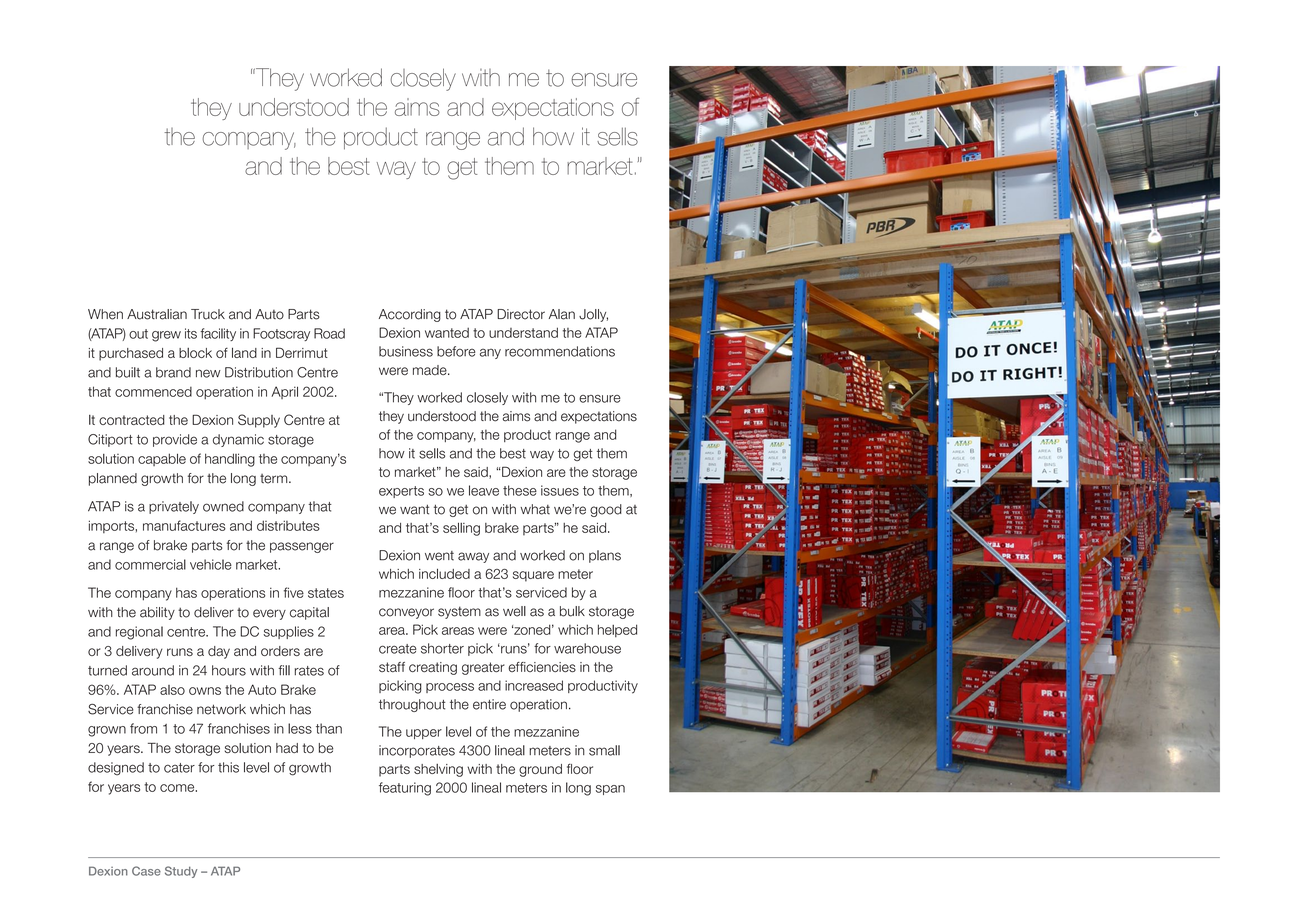  What do you see at coordinates (405, 789) in the image?
I see `featuring` at bounding box center [405, 789].
